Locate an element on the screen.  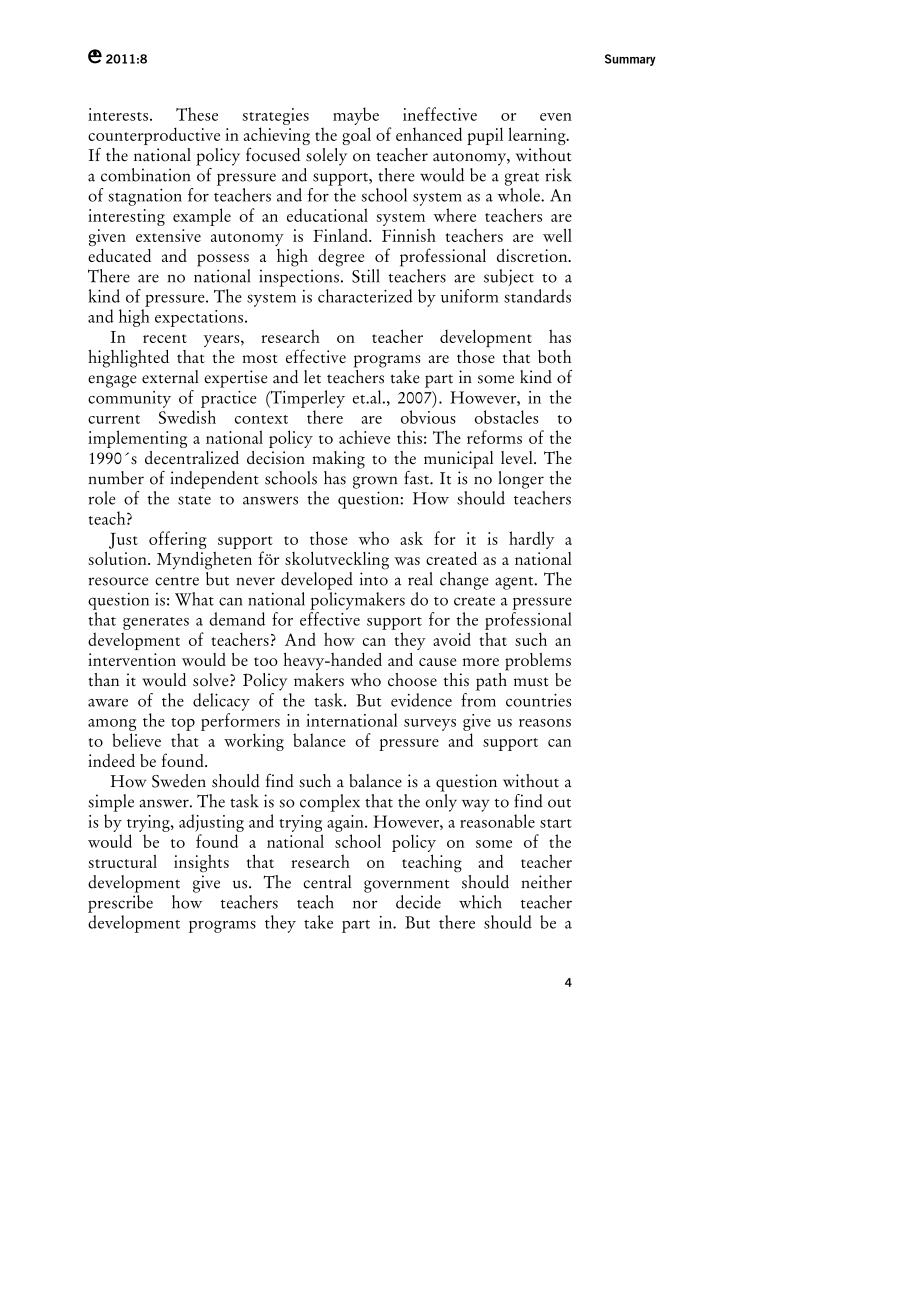
into is located at coordinates (374, 579).
